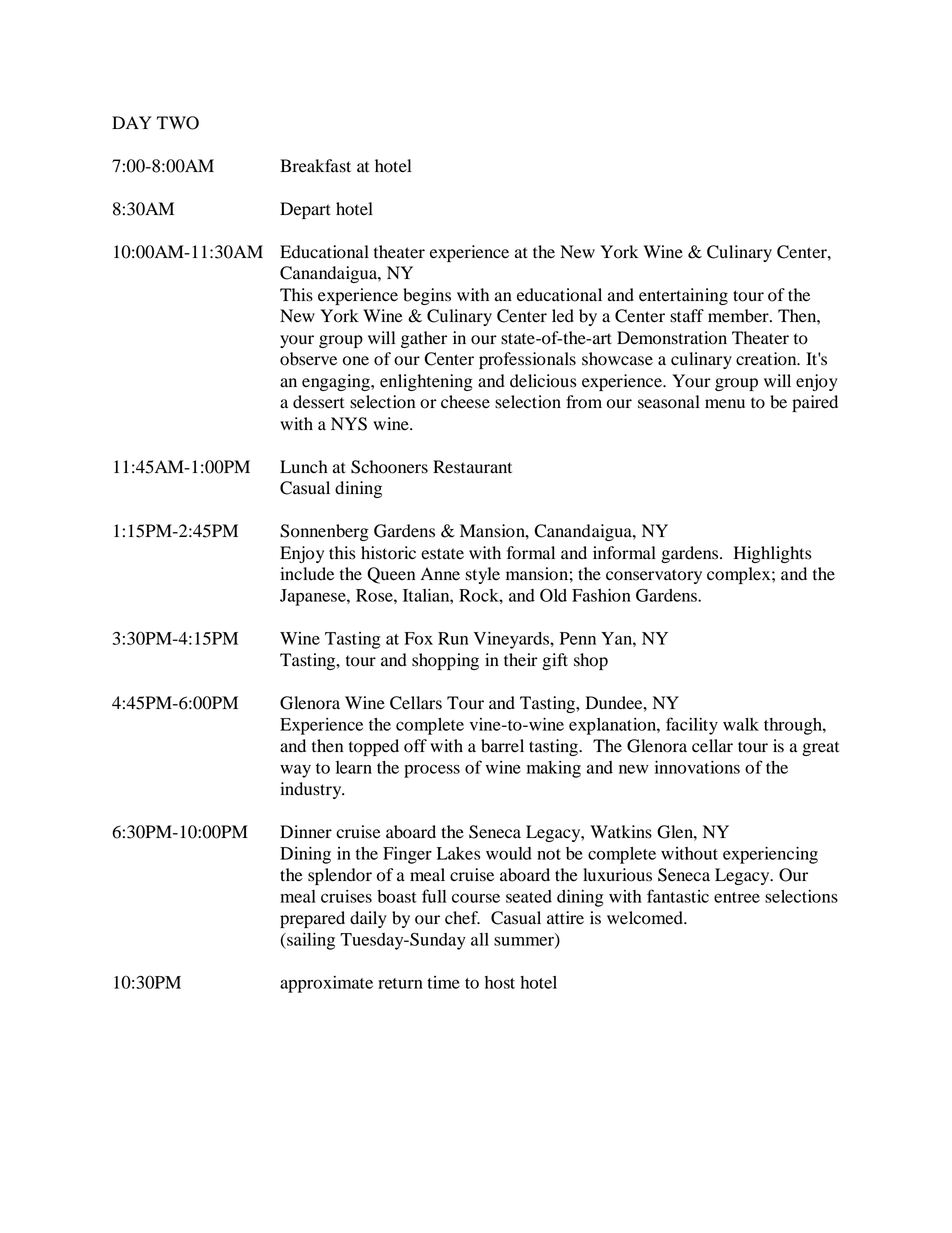  What do you see at coordinates (315, 166) in the screenshot?
I see `Breakfast` at bounding box center [315, 166].
